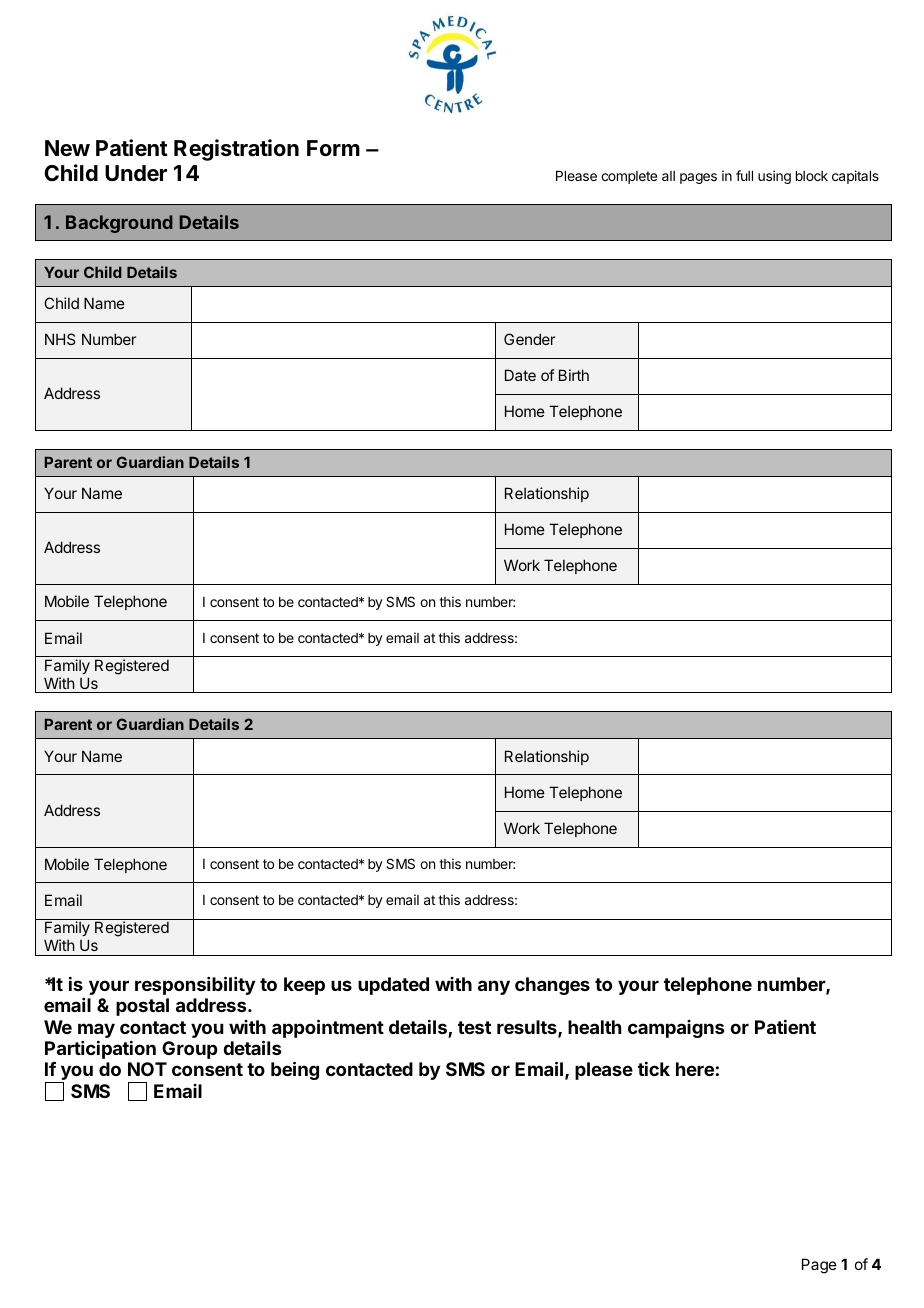  Describe the element at coordinates (552, 986) in the screenshot. I see `changes` at that location.
